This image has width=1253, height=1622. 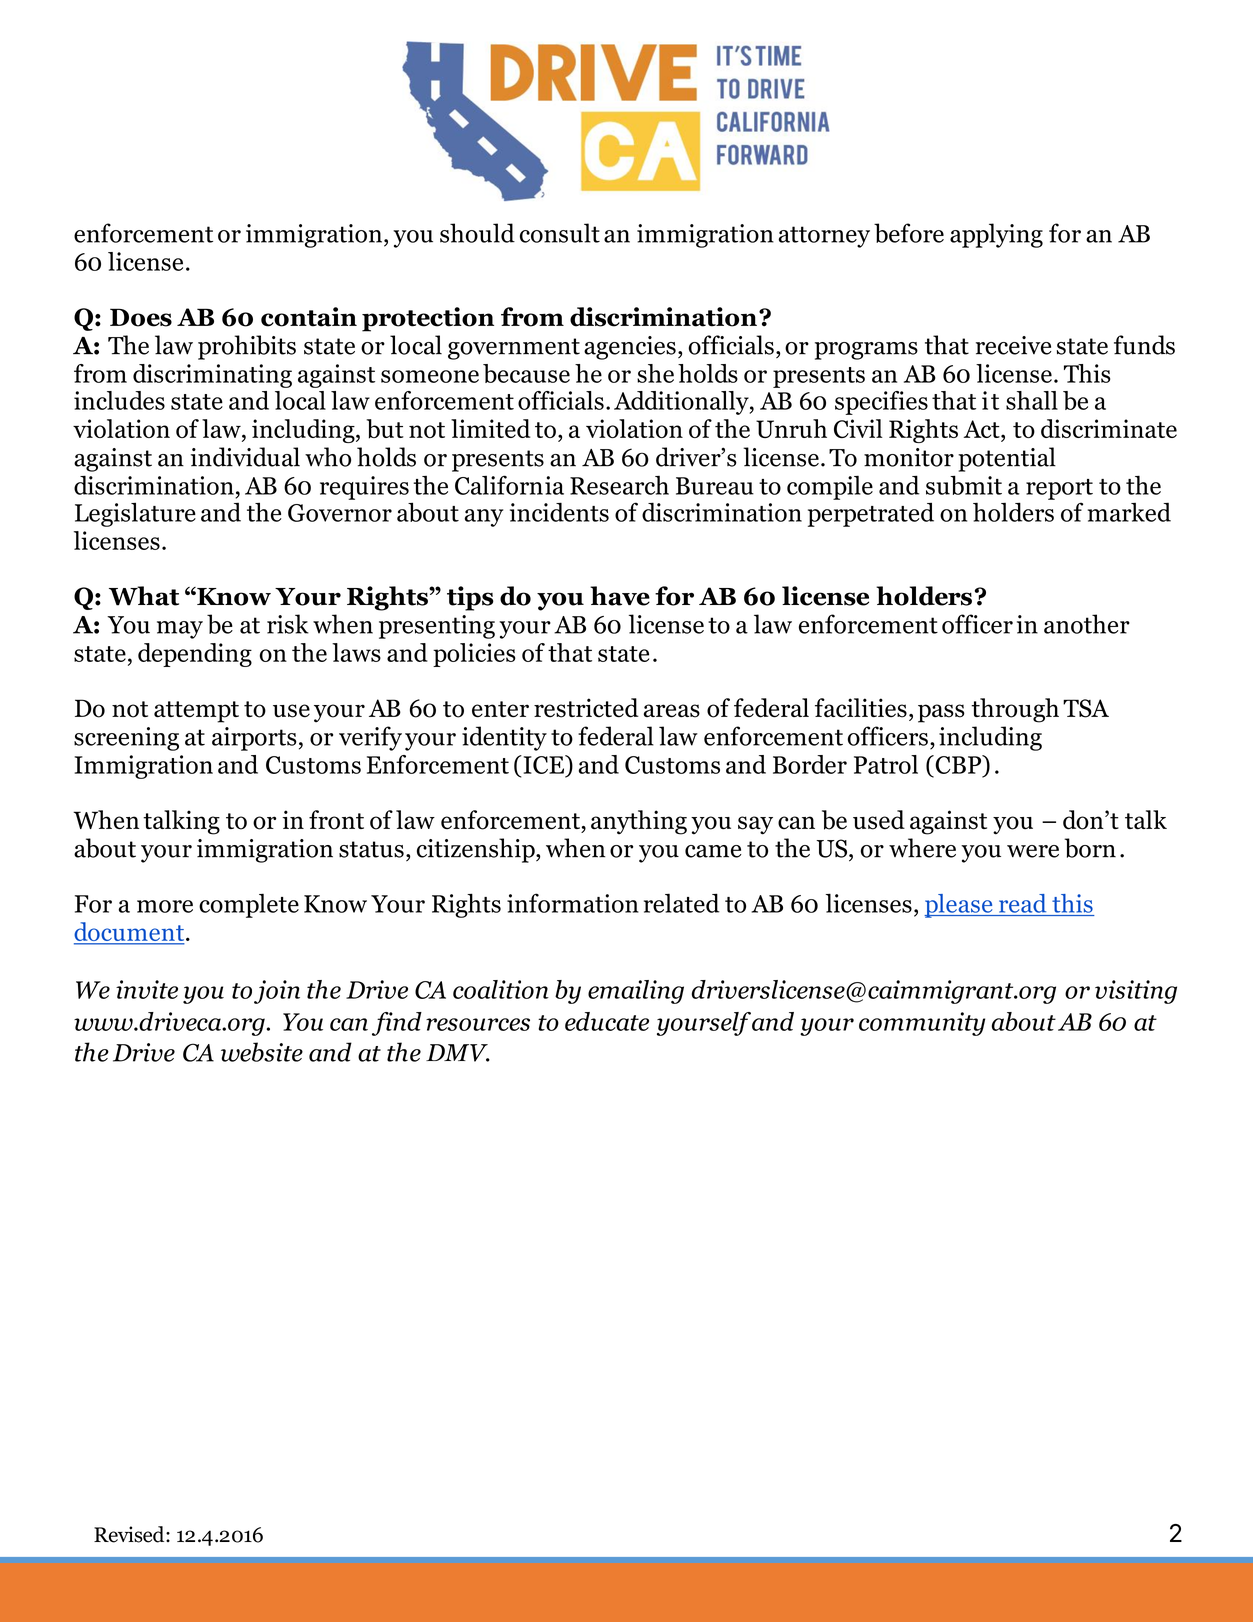 What do you see at coordinates (262, 1052) in the image?
I see `website` at bounding box center [262, 1052].
